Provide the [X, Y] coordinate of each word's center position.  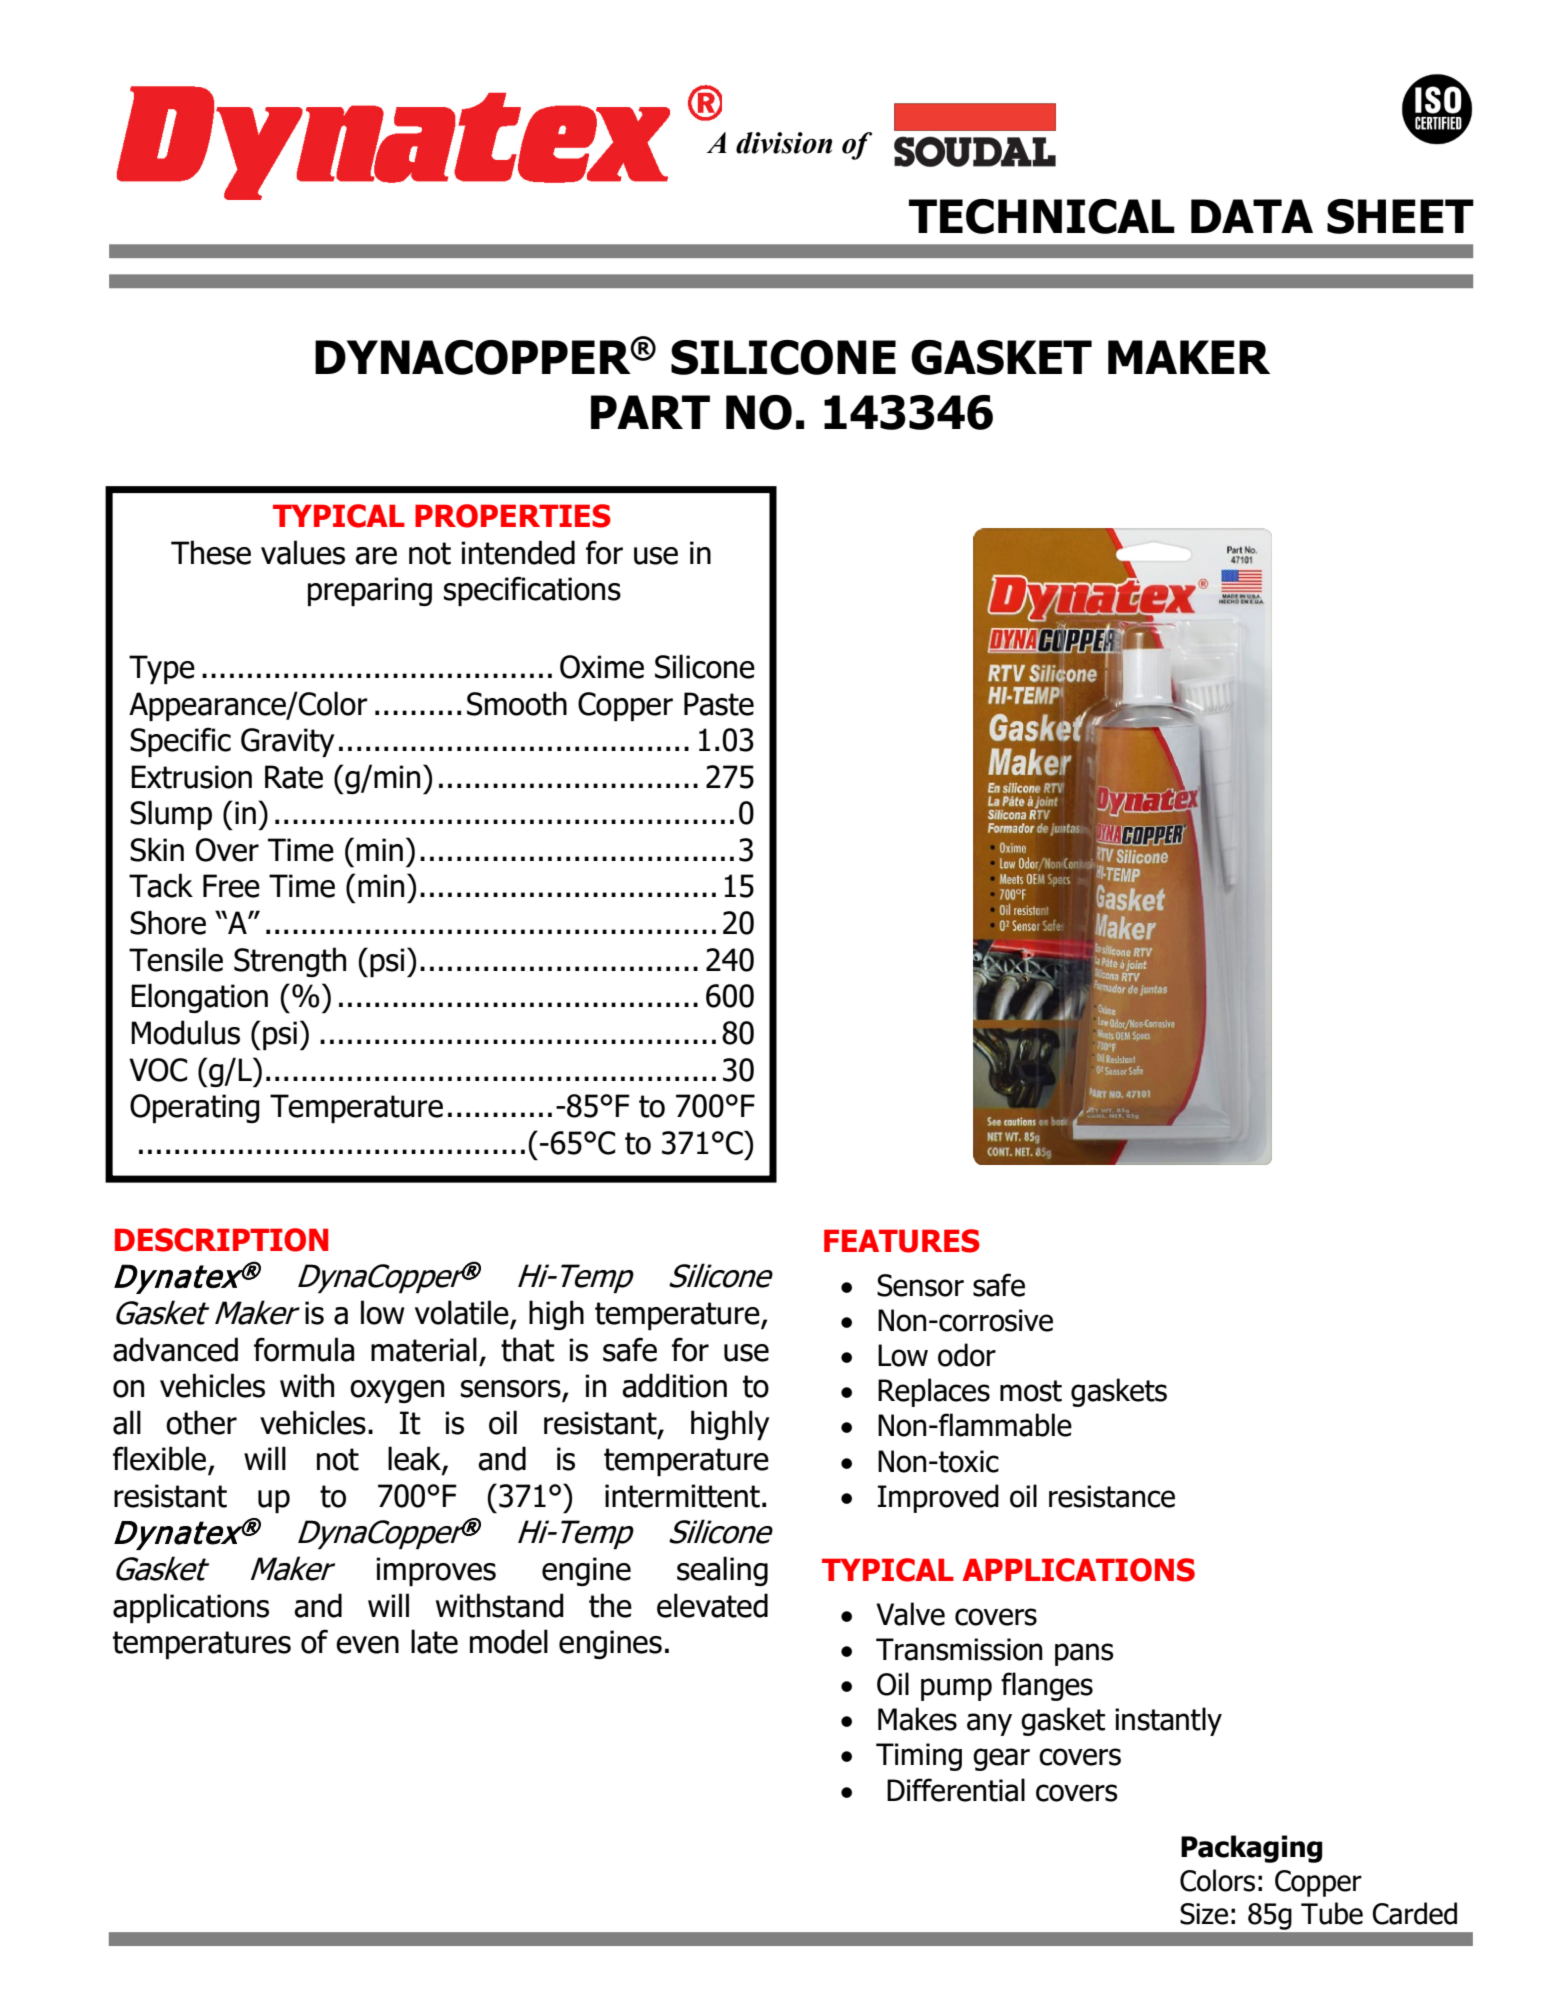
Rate [294, 777]
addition [674, 1385]
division [784, 143]
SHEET [1400, 216]
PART [650, 412]
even [367, 1645]
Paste [719, 704]
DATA [1252, 216]
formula [304, 1349]
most [1031, 1391]
